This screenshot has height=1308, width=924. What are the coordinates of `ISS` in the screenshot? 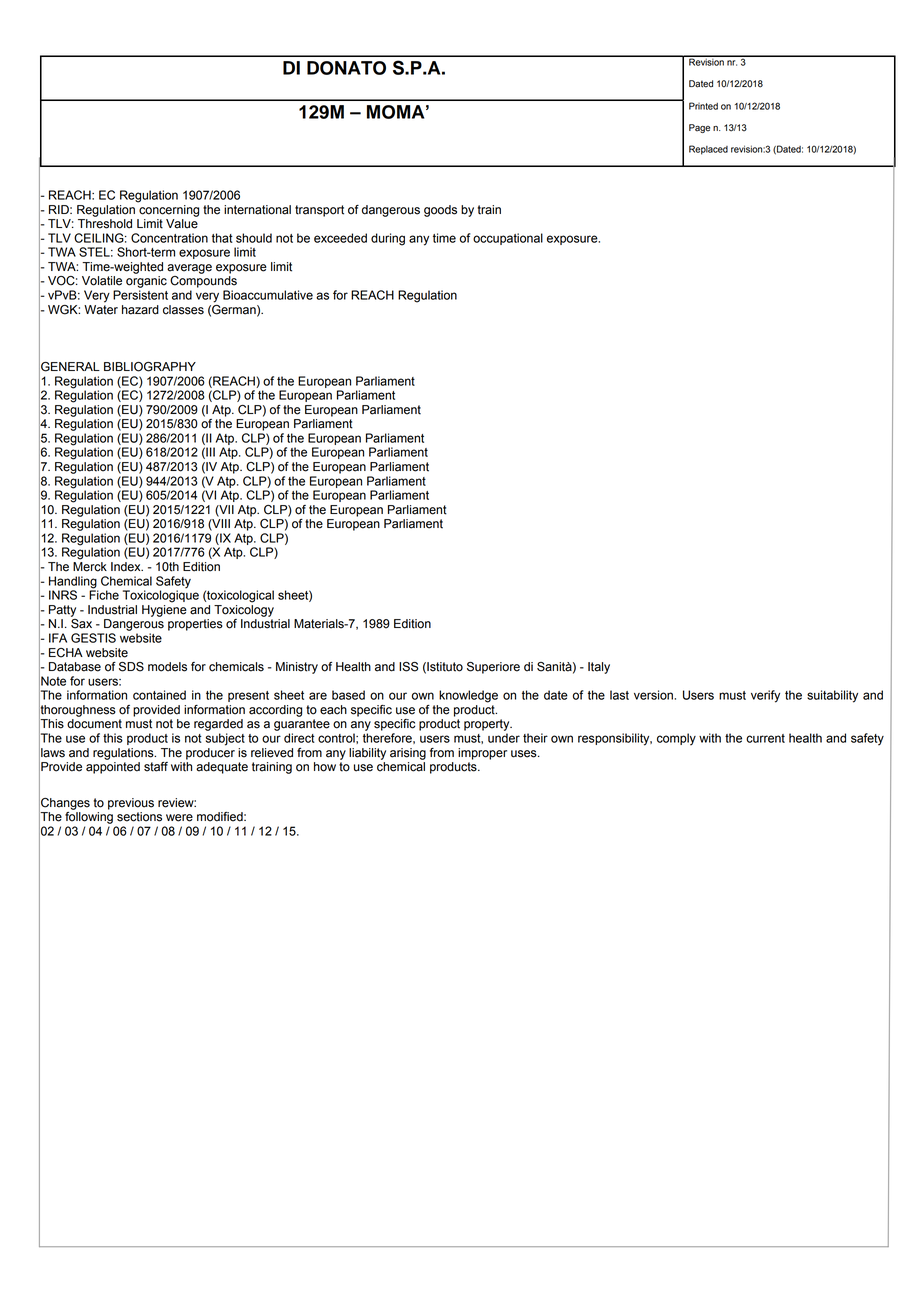 It's located at (408, 667).
